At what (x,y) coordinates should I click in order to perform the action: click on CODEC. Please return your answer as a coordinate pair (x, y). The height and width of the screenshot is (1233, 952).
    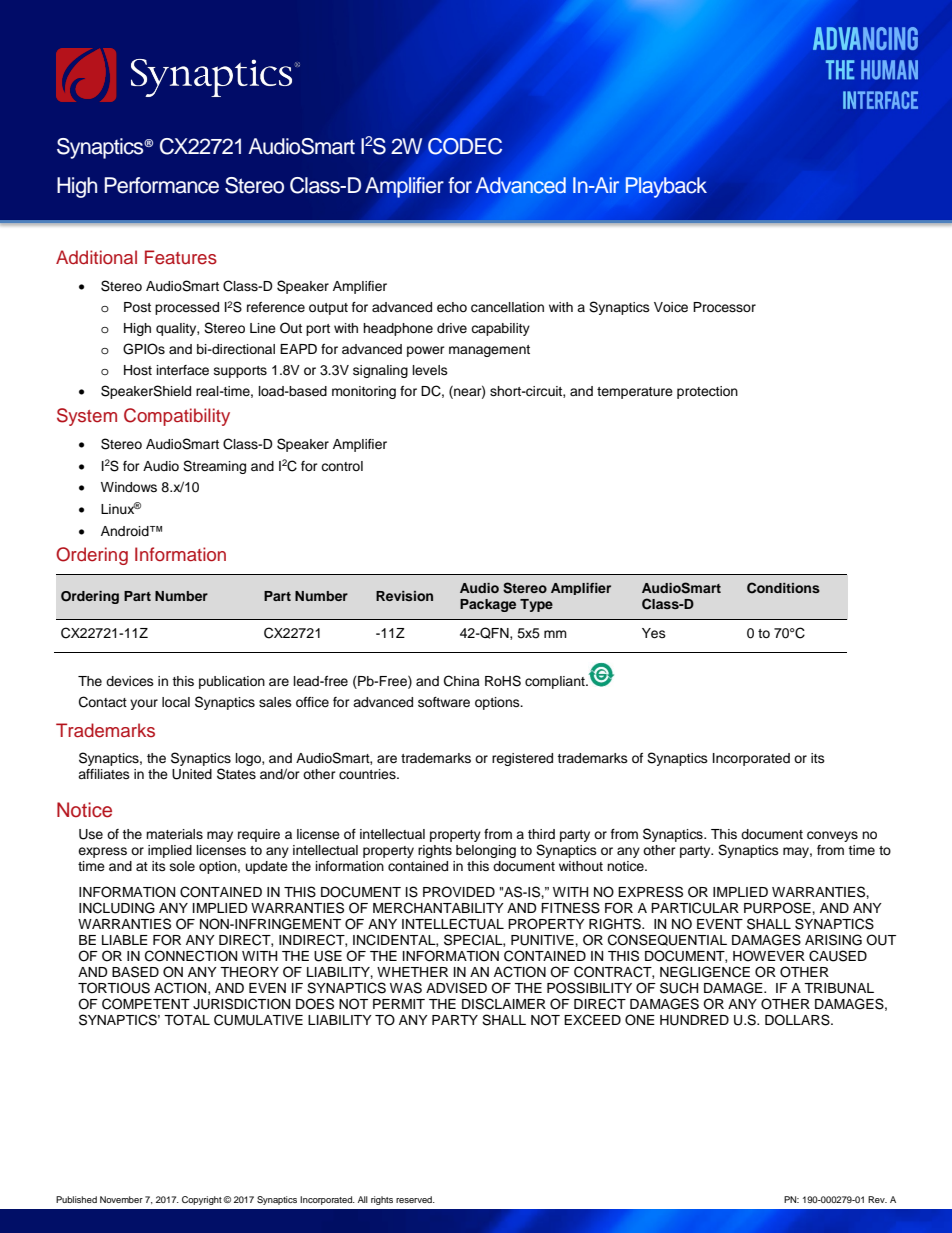
    Looking at the image, I should click on (465, 146).
